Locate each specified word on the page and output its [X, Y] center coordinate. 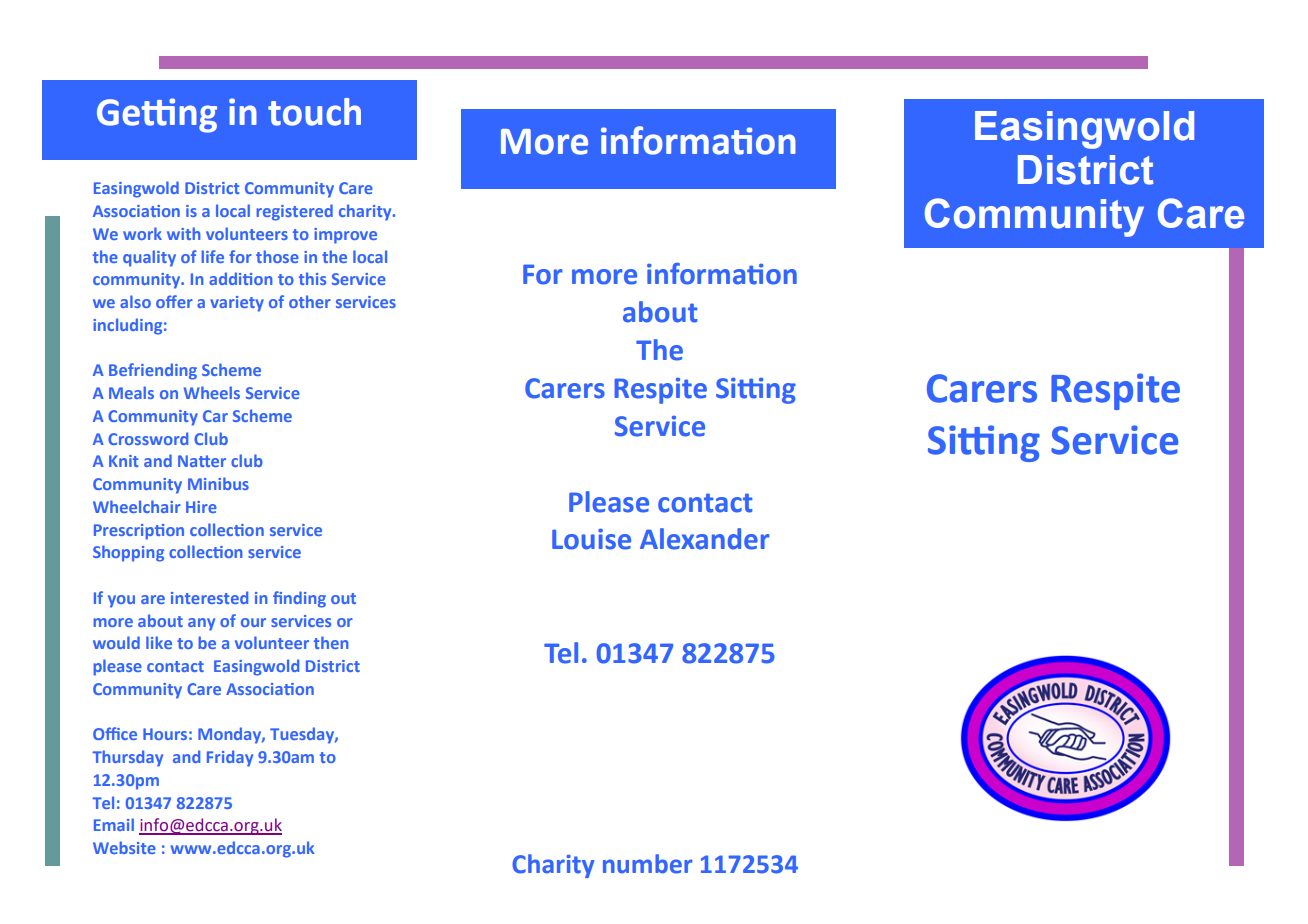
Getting [157, 115]
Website [124, 847]
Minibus [218, 483]
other [310, 301]
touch [314, 112]
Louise [591, 539]
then [331, 642]
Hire [201, 507]
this [312, 278]
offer [174, 301]
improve [345, 236]
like [159, 642]
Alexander [705, 539]
